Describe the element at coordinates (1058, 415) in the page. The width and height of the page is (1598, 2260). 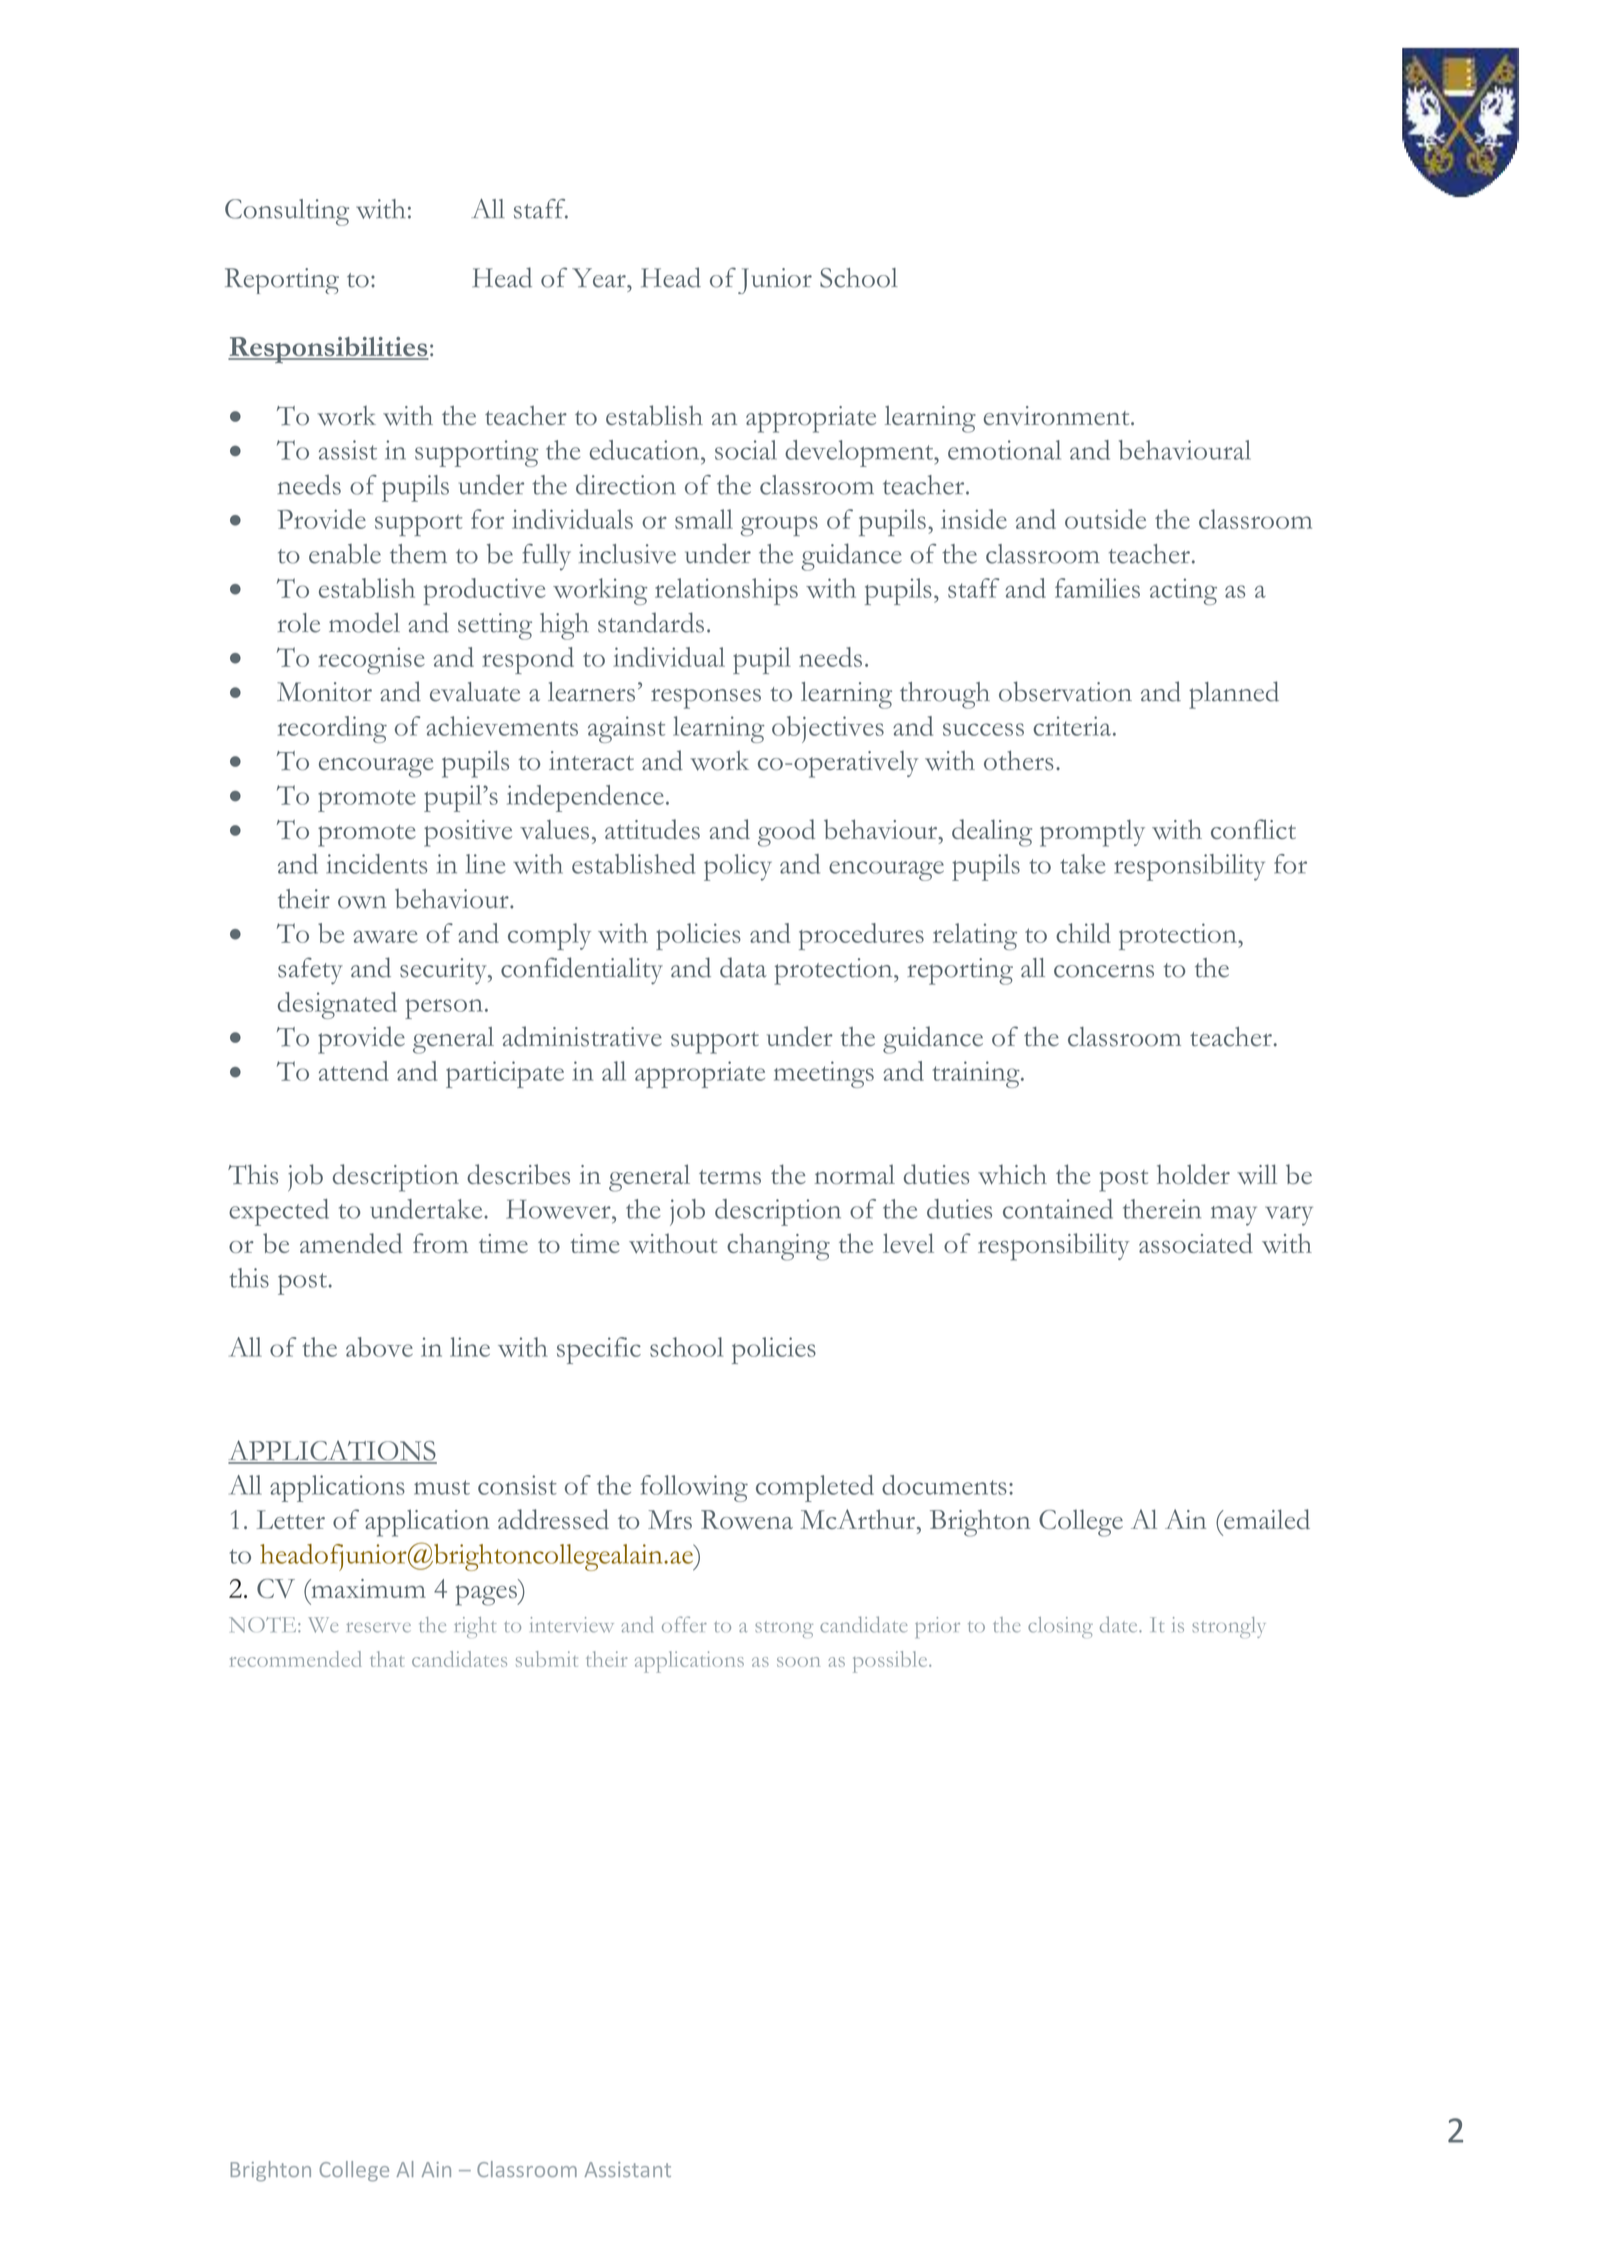
I see `environment` at that location.
